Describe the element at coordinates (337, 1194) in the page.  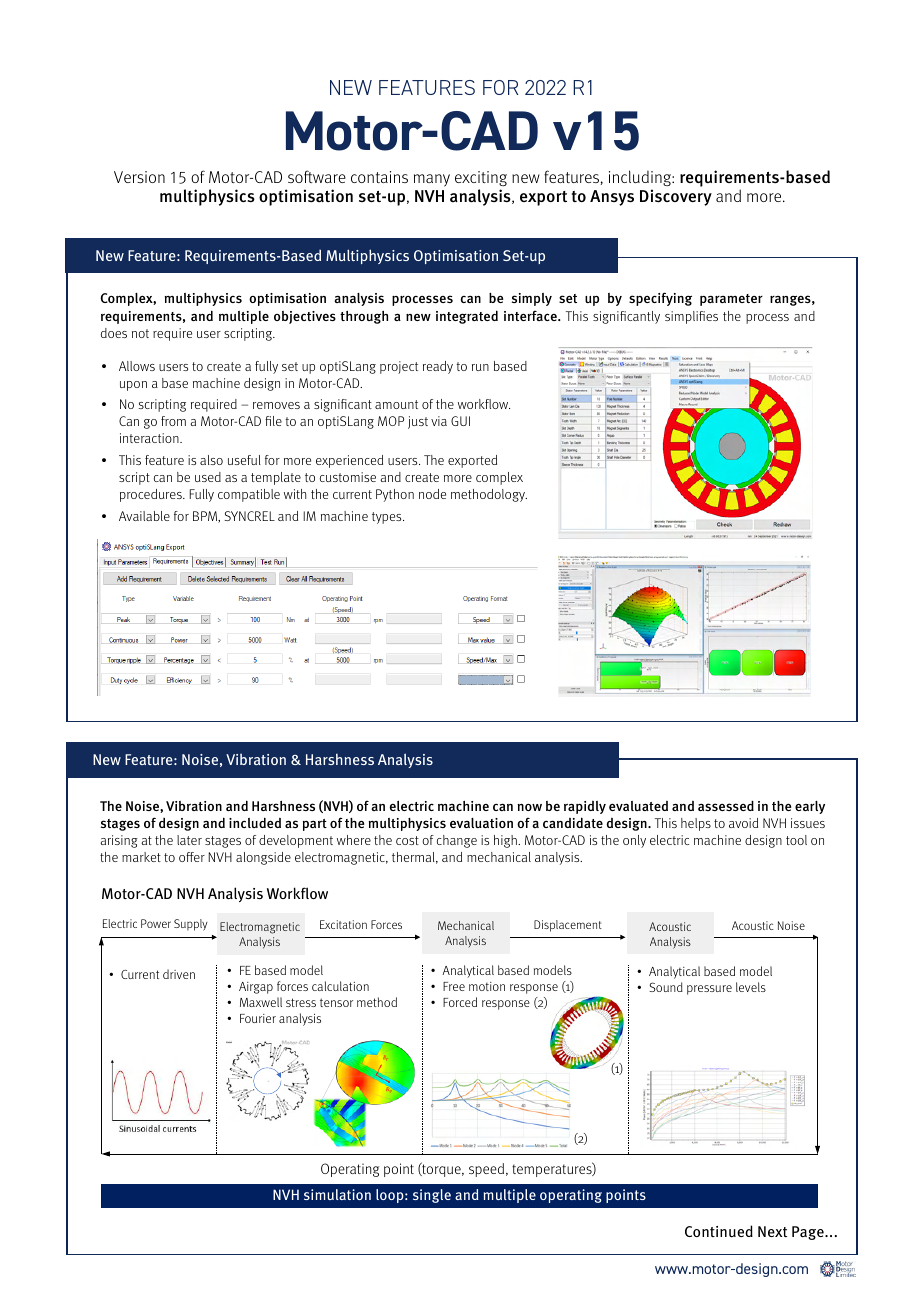
I see `simulation` at that location.
